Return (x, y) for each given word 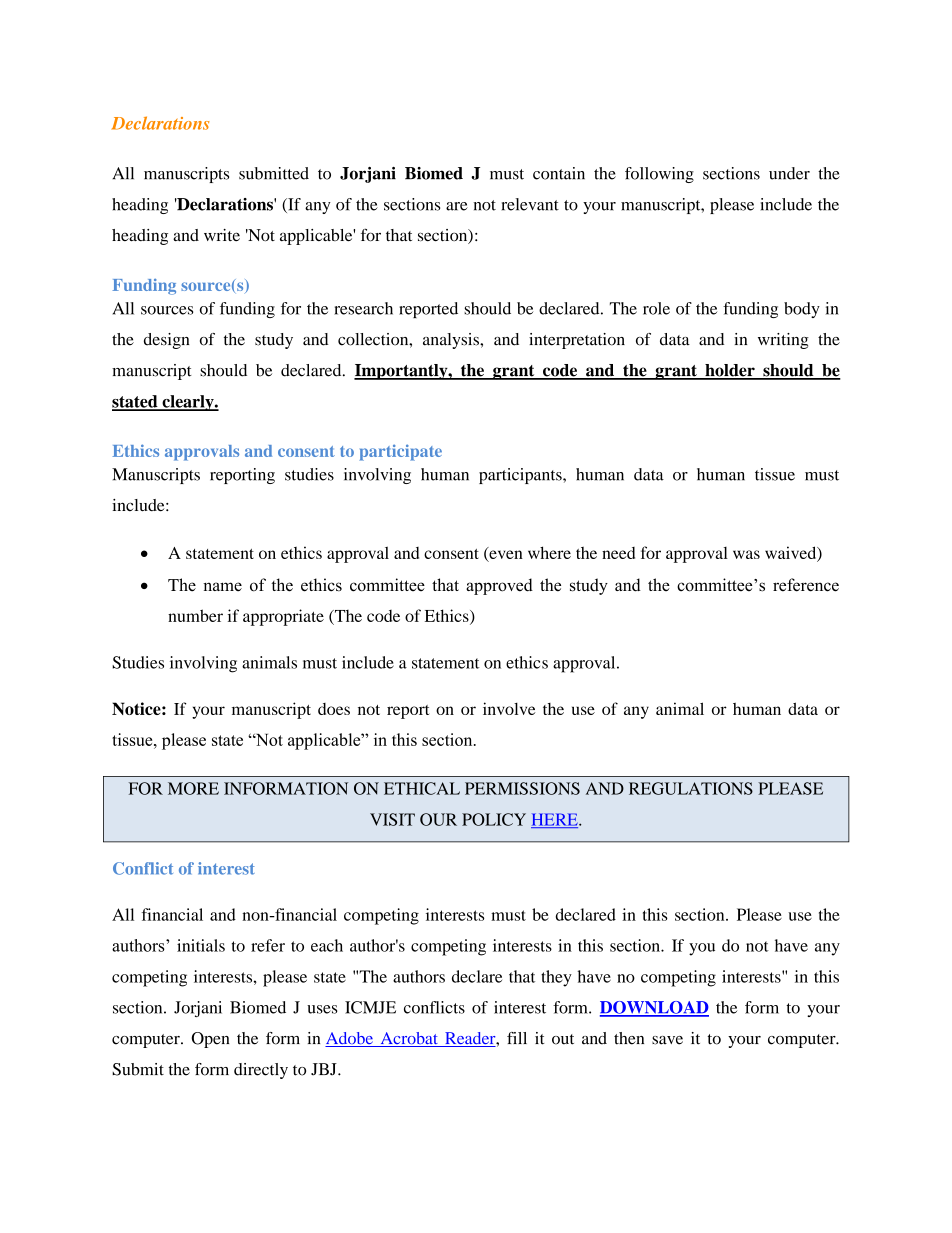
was (746, 554)
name (222, 587)
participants (521, 476)
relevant (530, 204)
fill (517, 1038)
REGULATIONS (691, 788)
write (222, 235)
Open (210, 1040)
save (667, 1040)
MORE (193, 788)
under (789, 173)
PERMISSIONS (522, 788)
